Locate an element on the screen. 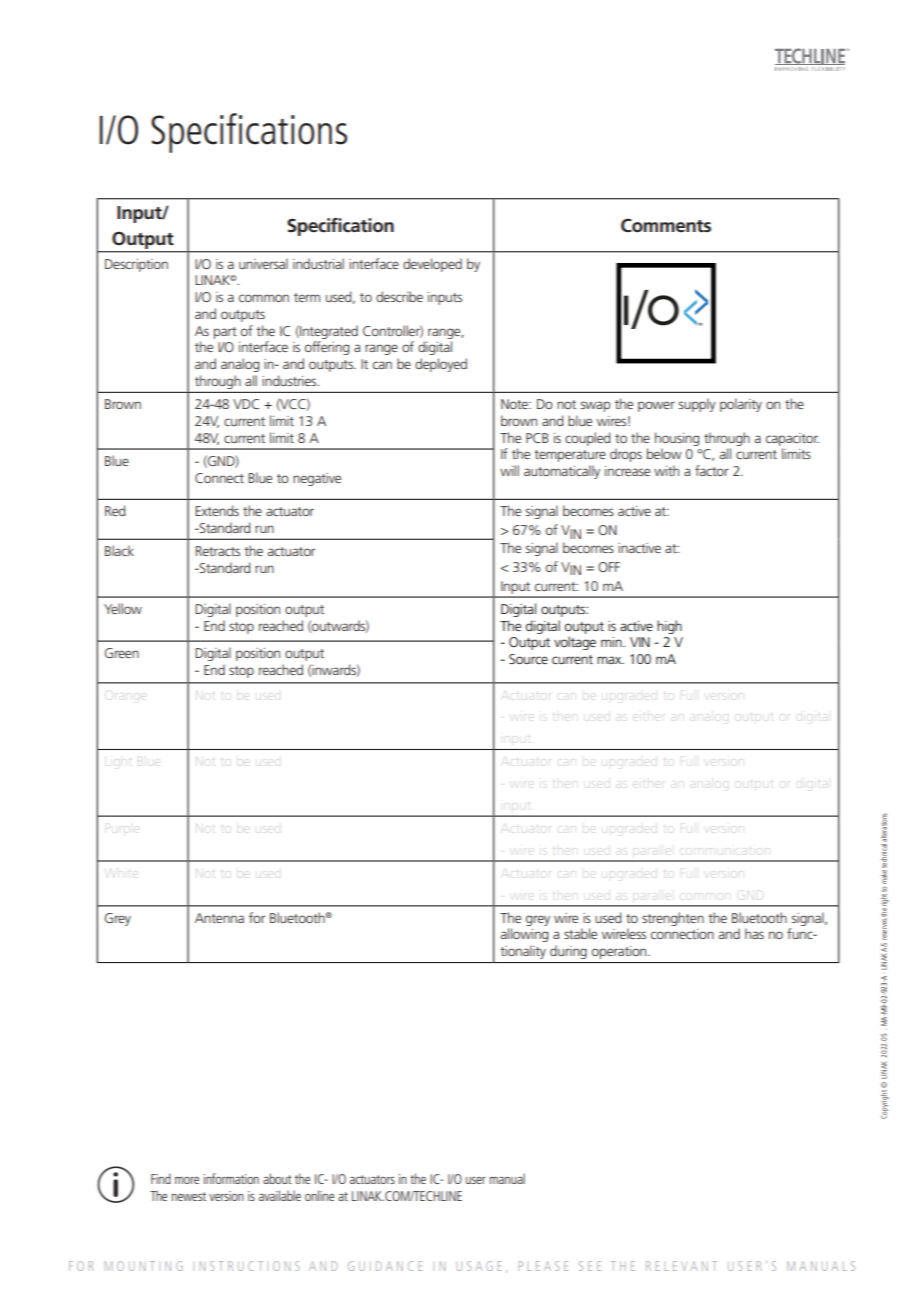 This screenshot has height=1308, width=924. Antenna is located at coordinates (219, 918).
